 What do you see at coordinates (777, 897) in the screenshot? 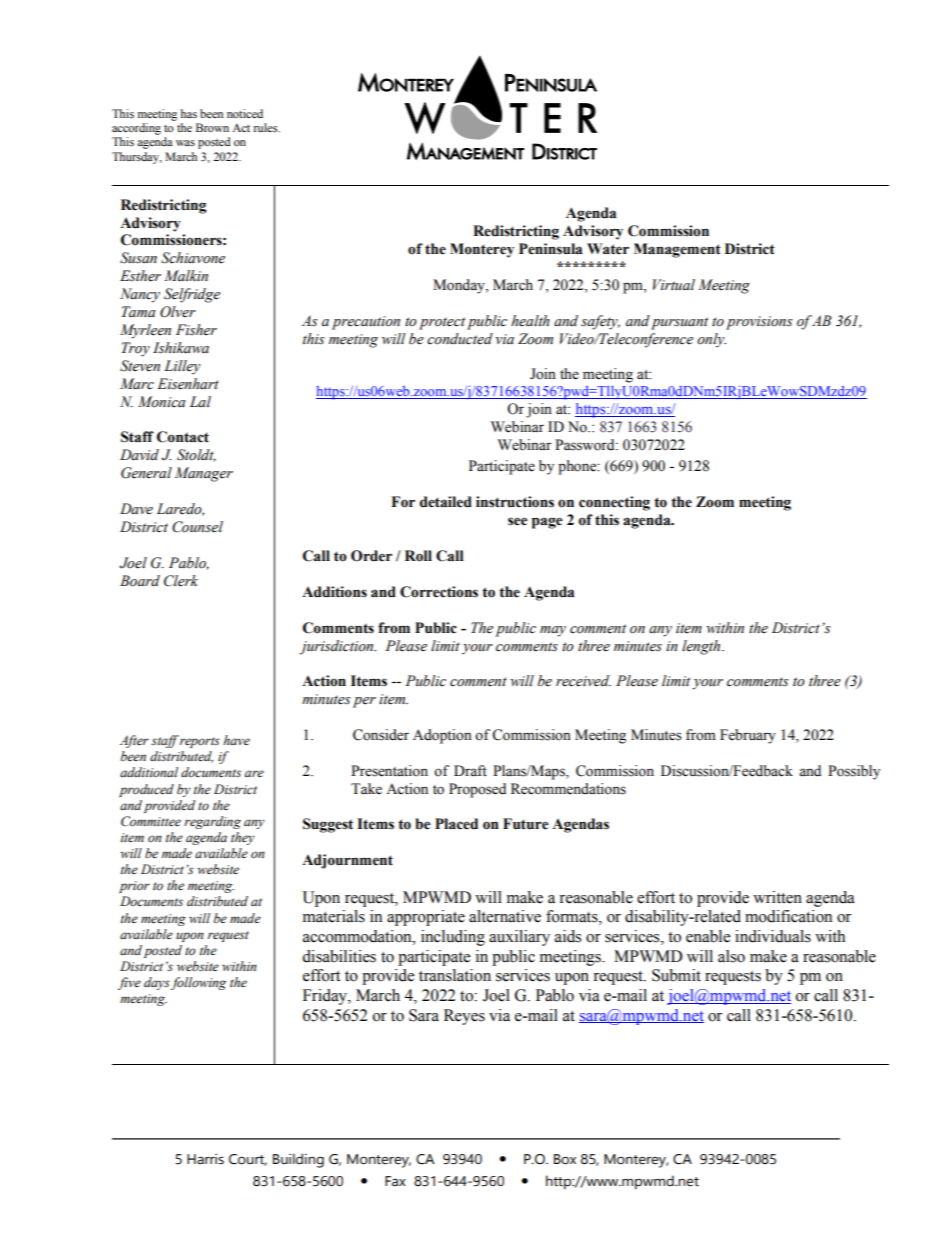
I see `written` at bounding box center [777, 897].
